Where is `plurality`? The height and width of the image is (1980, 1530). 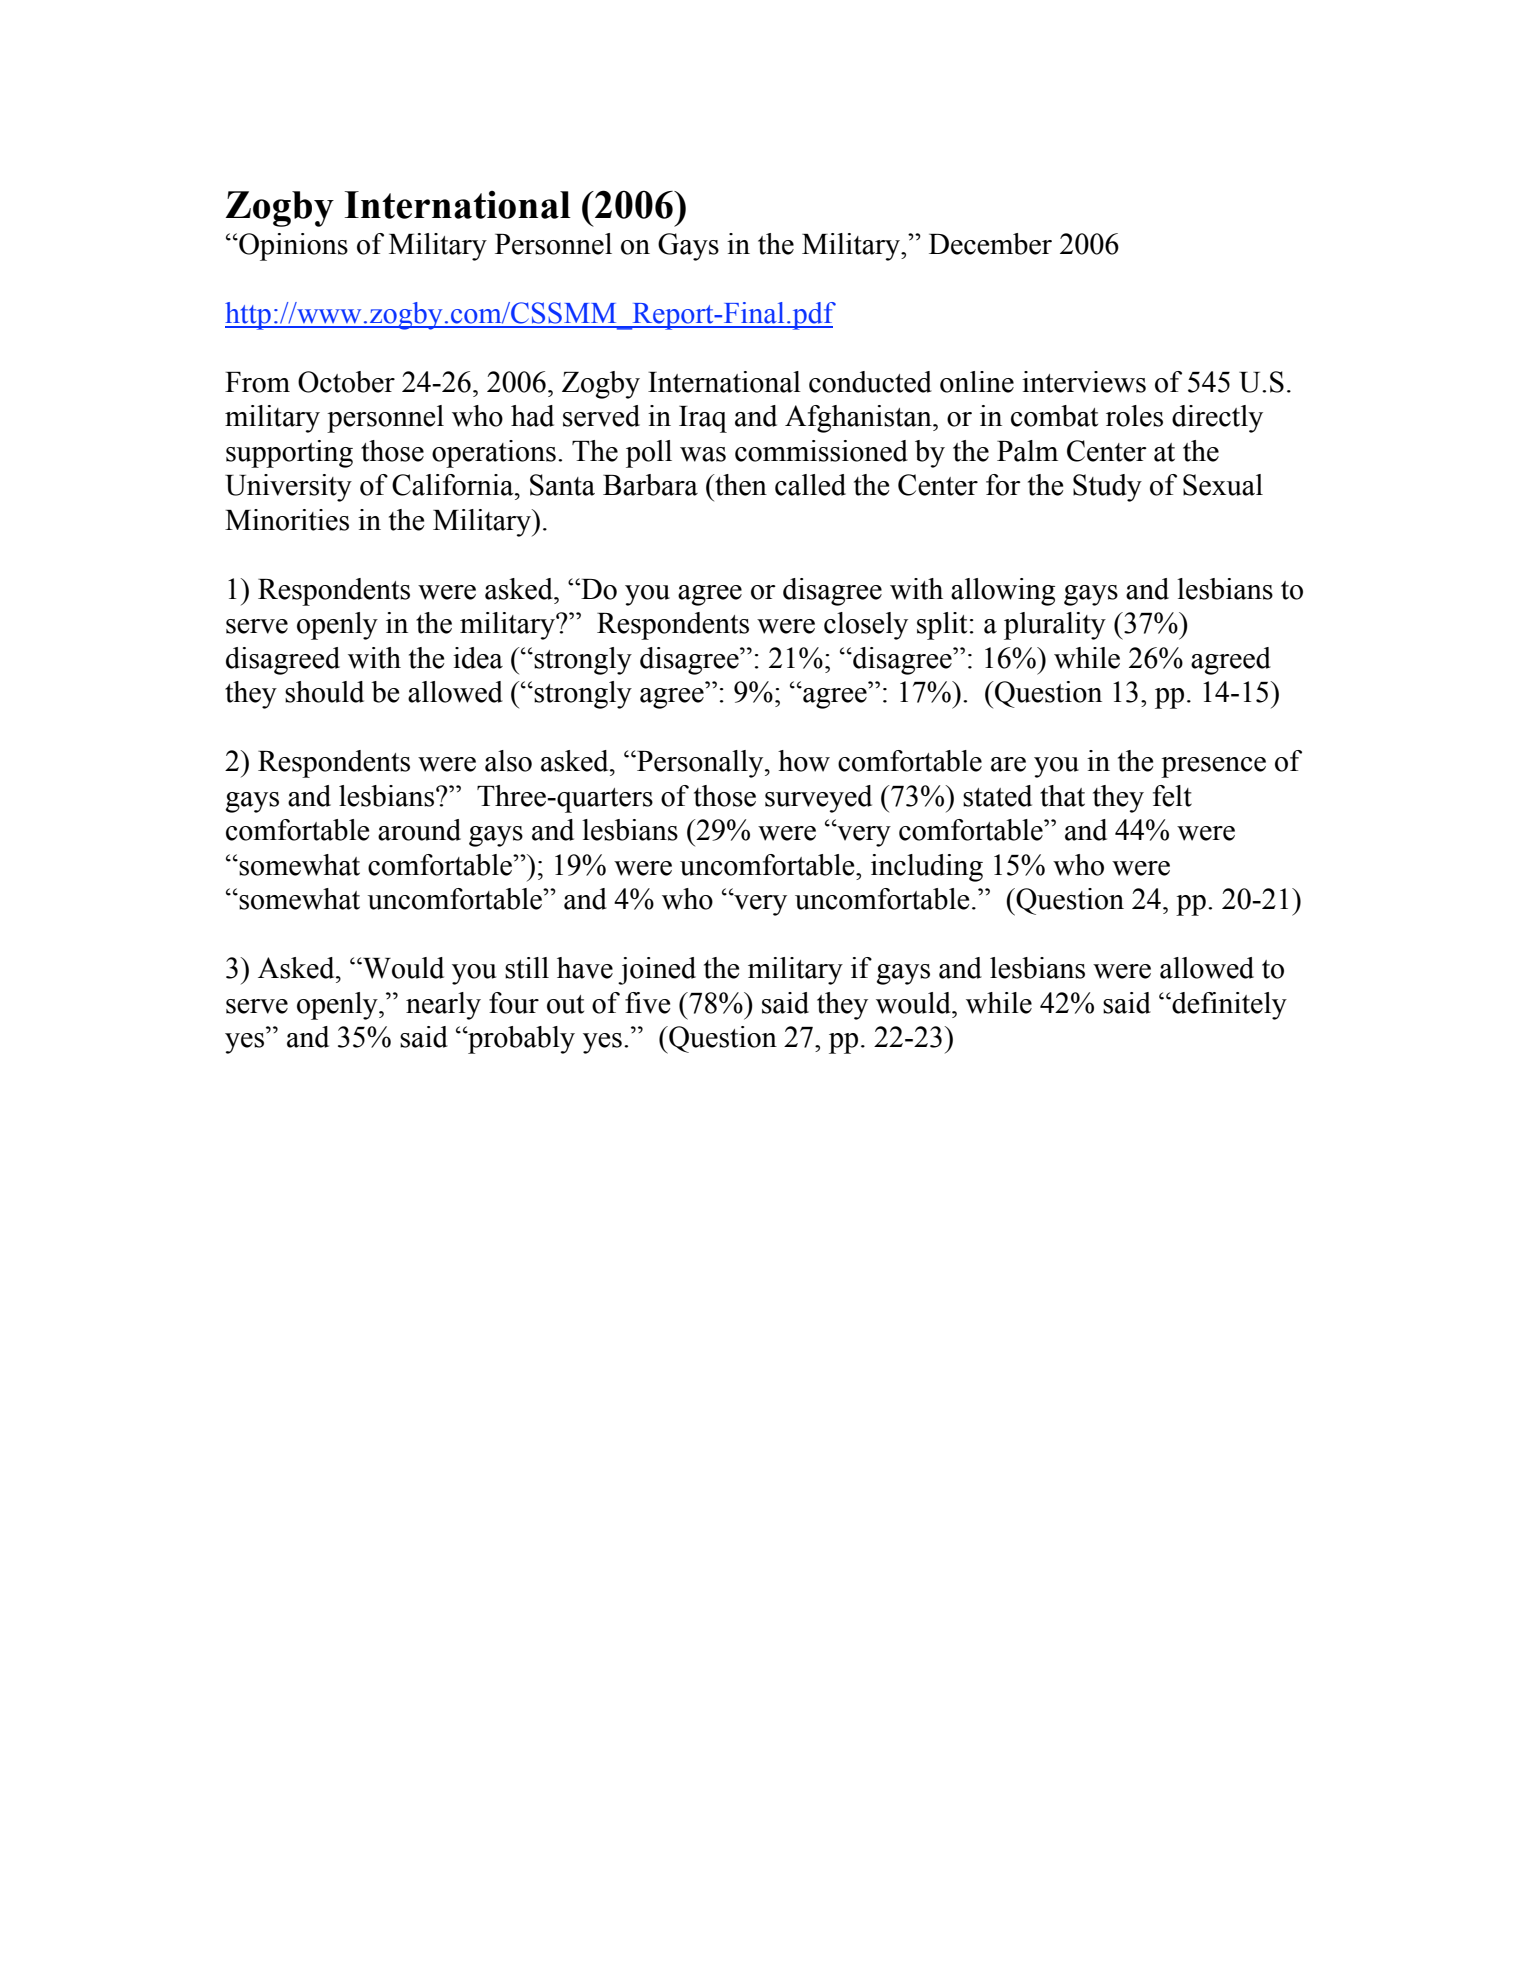
plurality is located at coordinates (1055, 626).
